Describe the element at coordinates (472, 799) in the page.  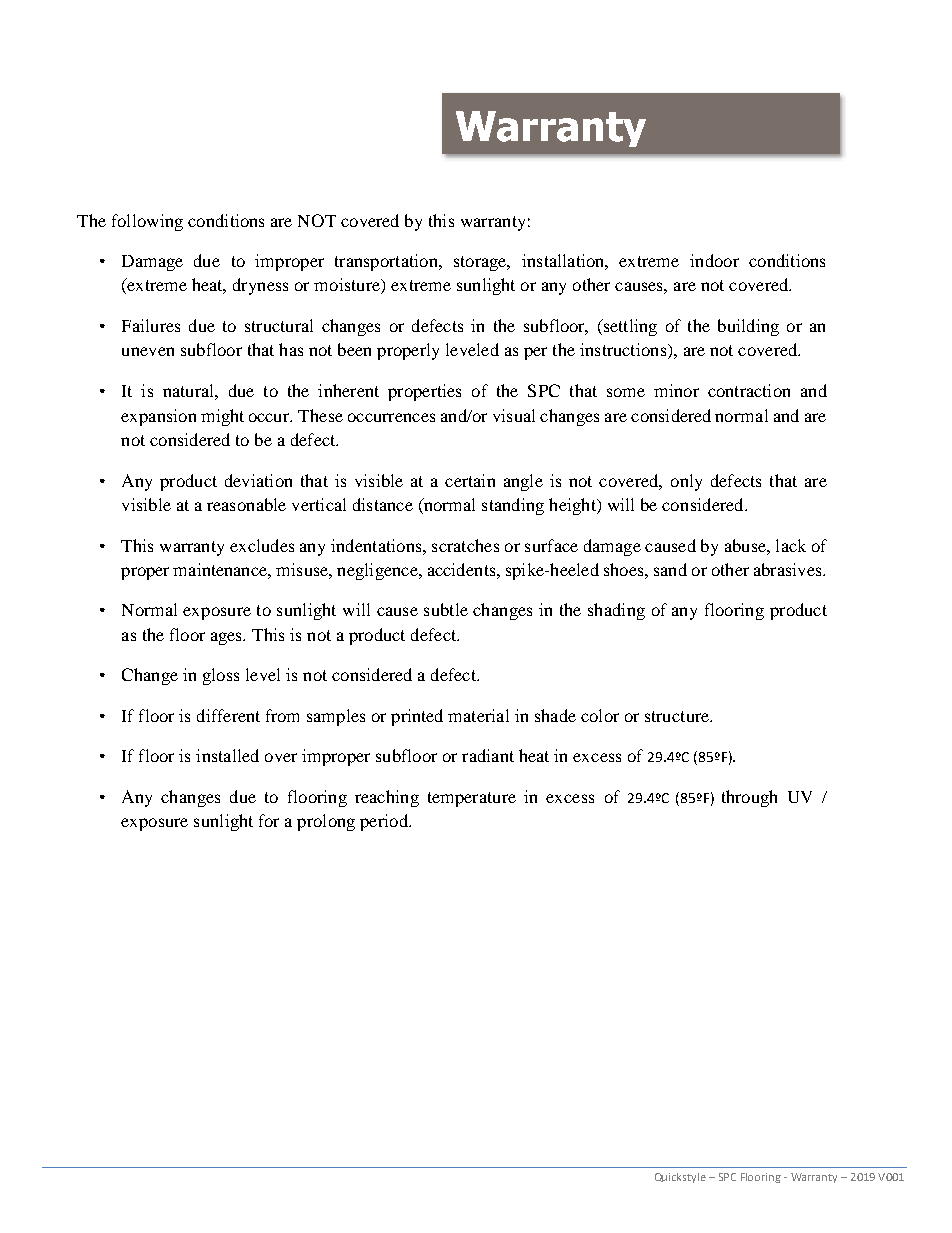
I see `temperature` at that location.
